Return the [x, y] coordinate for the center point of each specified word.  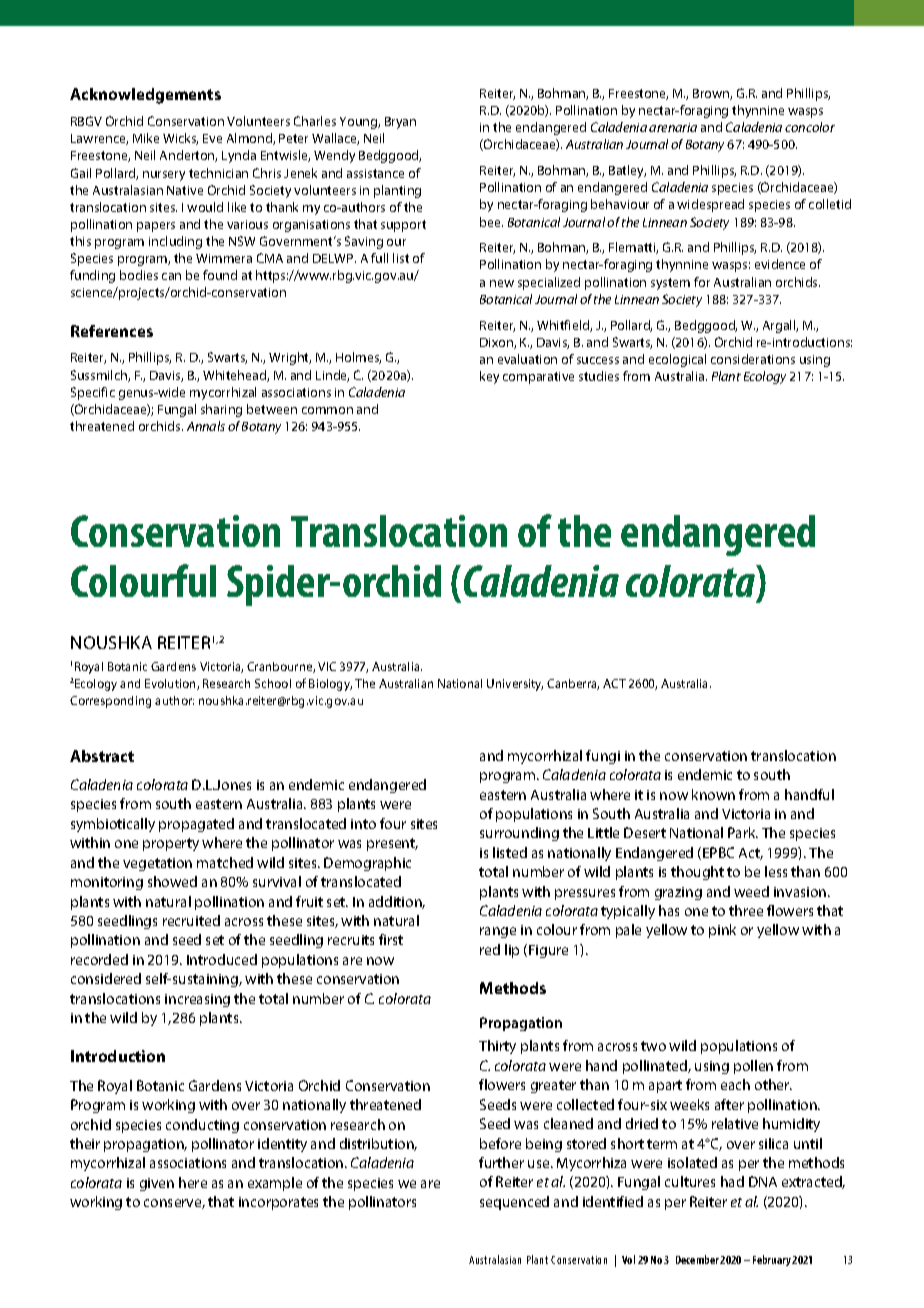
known [713, 794]
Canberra [573, 684]
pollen [753, 1067]
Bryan [400, 123]
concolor [810, 127]
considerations [753, 359]
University [515, 685]
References [112, 331]
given [157, 1184]
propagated [196, 825]
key [489, 377]
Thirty [497, 1047]
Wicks [180, 139]
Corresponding [110, 702]
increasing [197, 1000]
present [392, 844]
